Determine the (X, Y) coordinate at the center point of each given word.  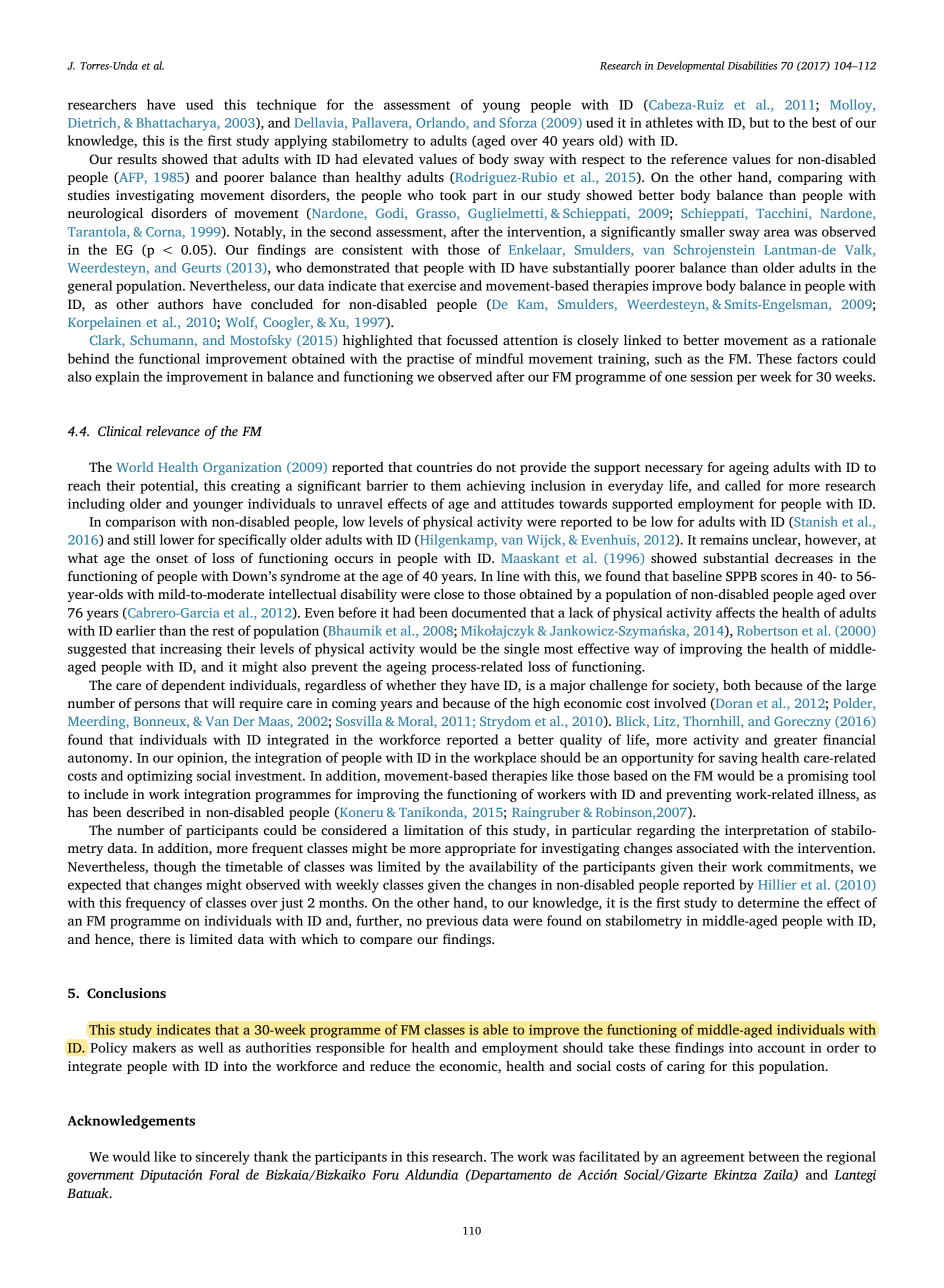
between (774, 1156)
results (137, 159)
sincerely (223, 1158)
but (759, 122)
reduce (390, 1066)
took (453, 195)
